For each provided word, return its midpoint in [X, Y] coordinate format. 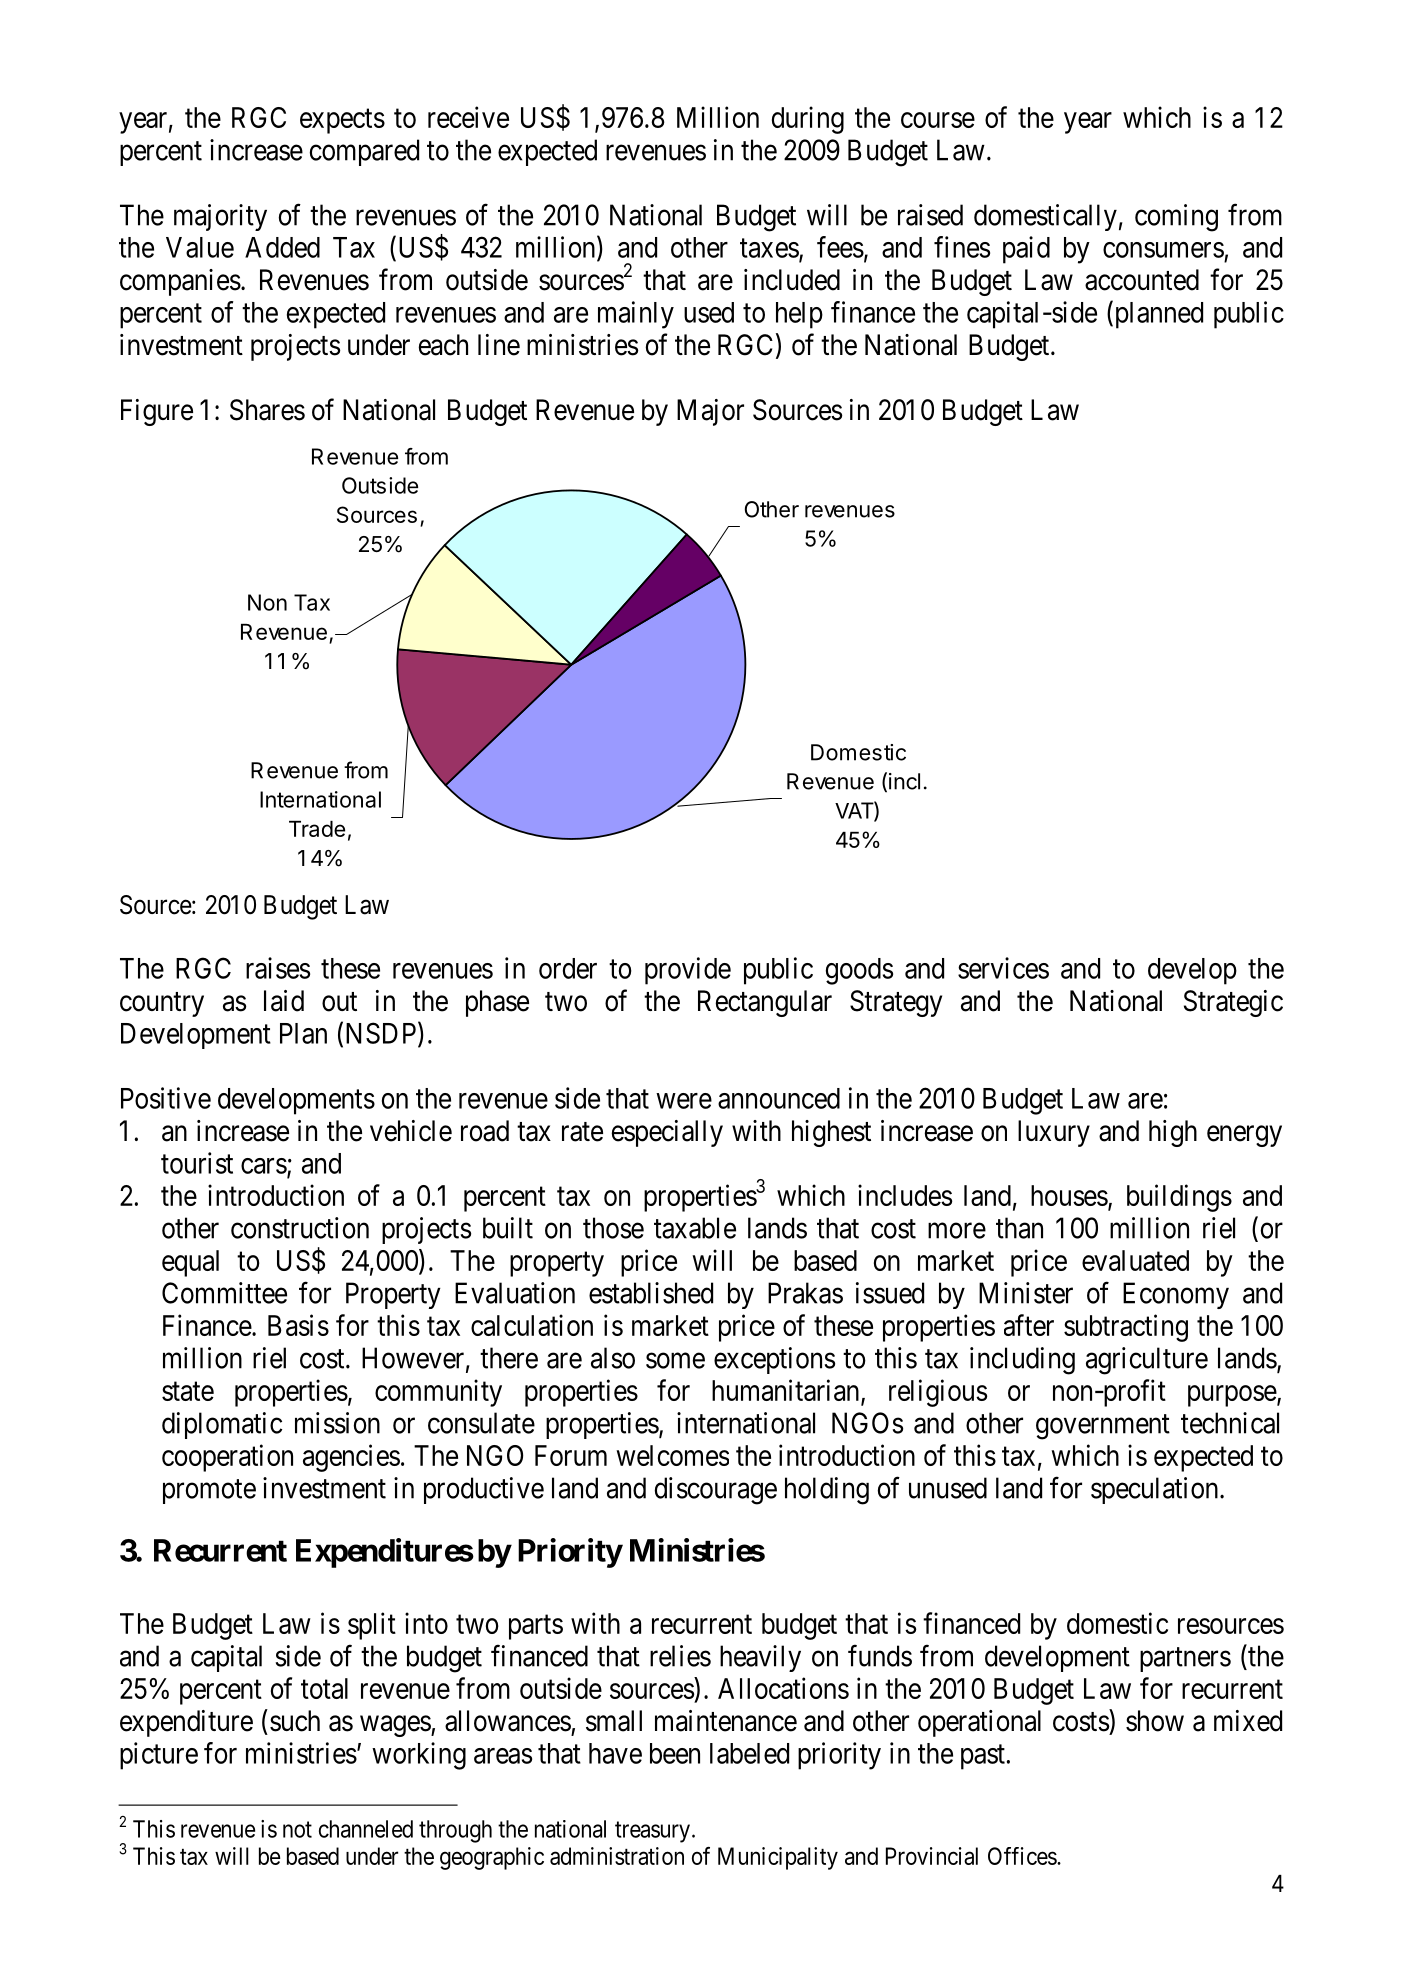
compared [364, 152]
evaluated [1135, 1260]
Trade [317, 829]
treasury [652, 1832]
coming [1176, 218]
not [297, 1829]
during [808, 120]
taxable [695, 1228]
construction [300, 1228]
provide [688, 971]
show [1155, 1721]
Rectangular [765, 1003]
